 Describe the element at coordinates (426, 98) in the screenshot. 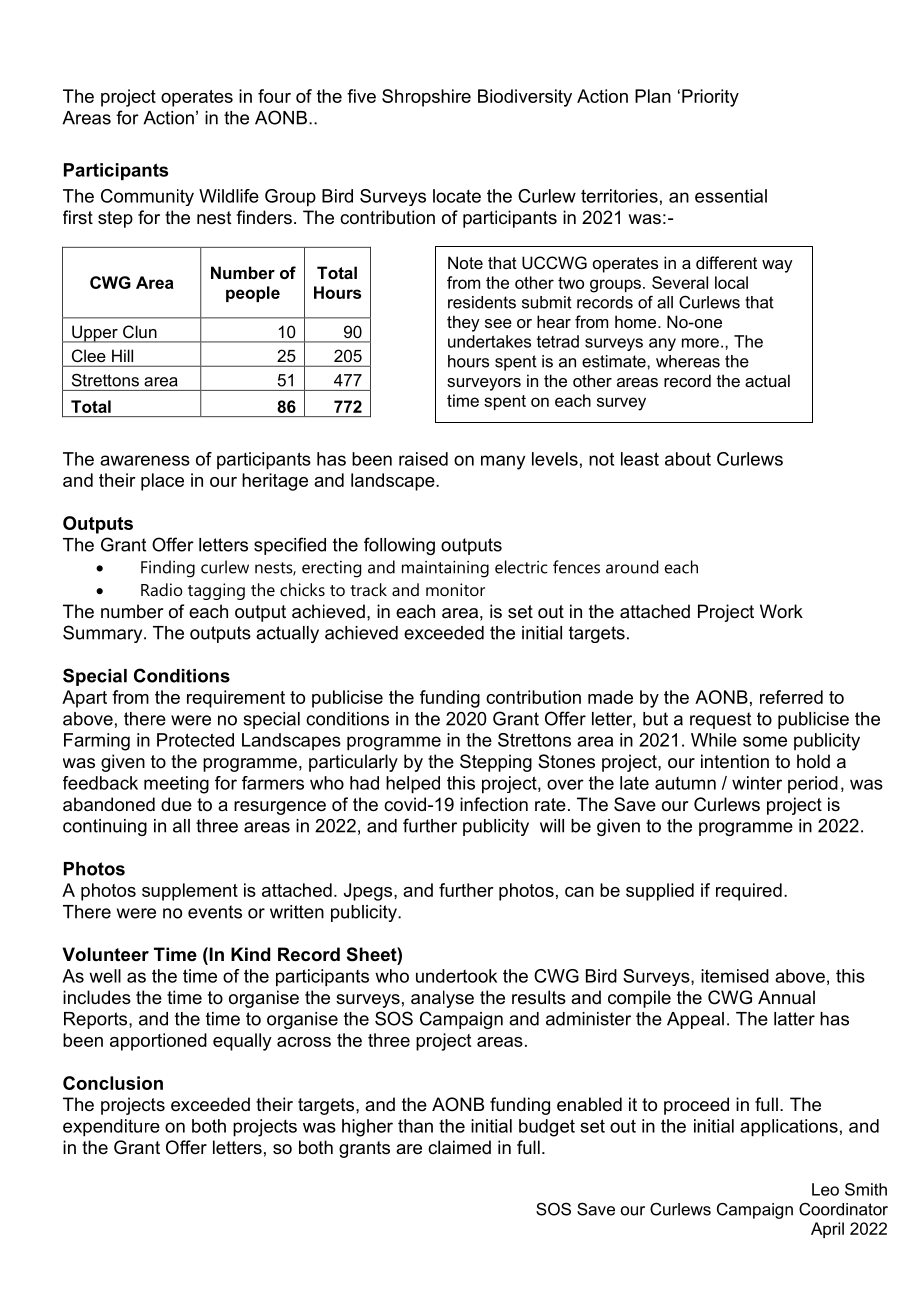

I see `Shropshire` at that location.
